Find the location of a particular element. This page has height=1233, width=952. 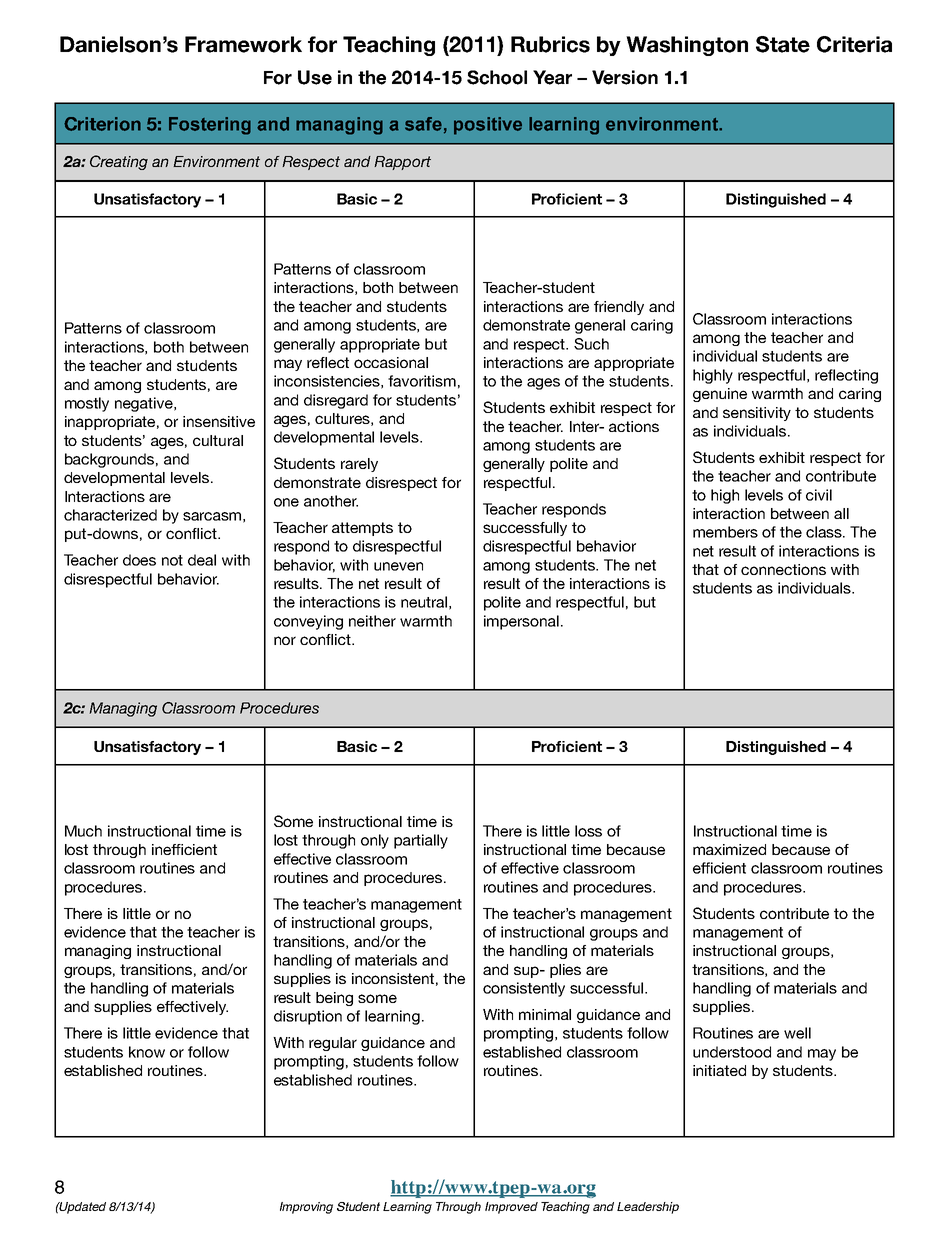

School is located at coordinates (497, 77).
